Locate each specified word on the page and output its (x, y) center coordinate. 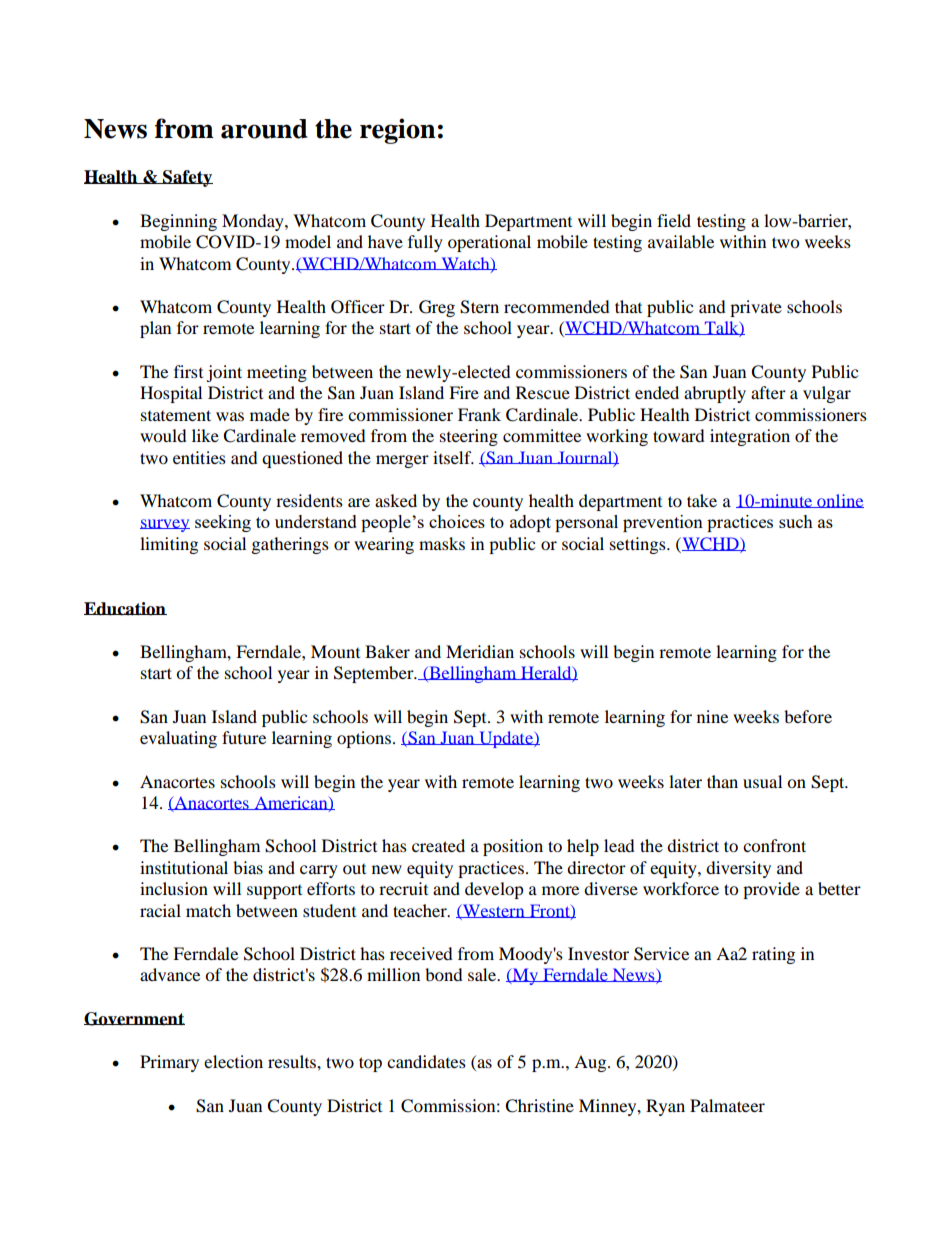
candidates (426, 1061)
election (233, 1061)
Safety (187, 178)
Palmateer (727, 1105)
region (398, 131)
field (674, 220)
